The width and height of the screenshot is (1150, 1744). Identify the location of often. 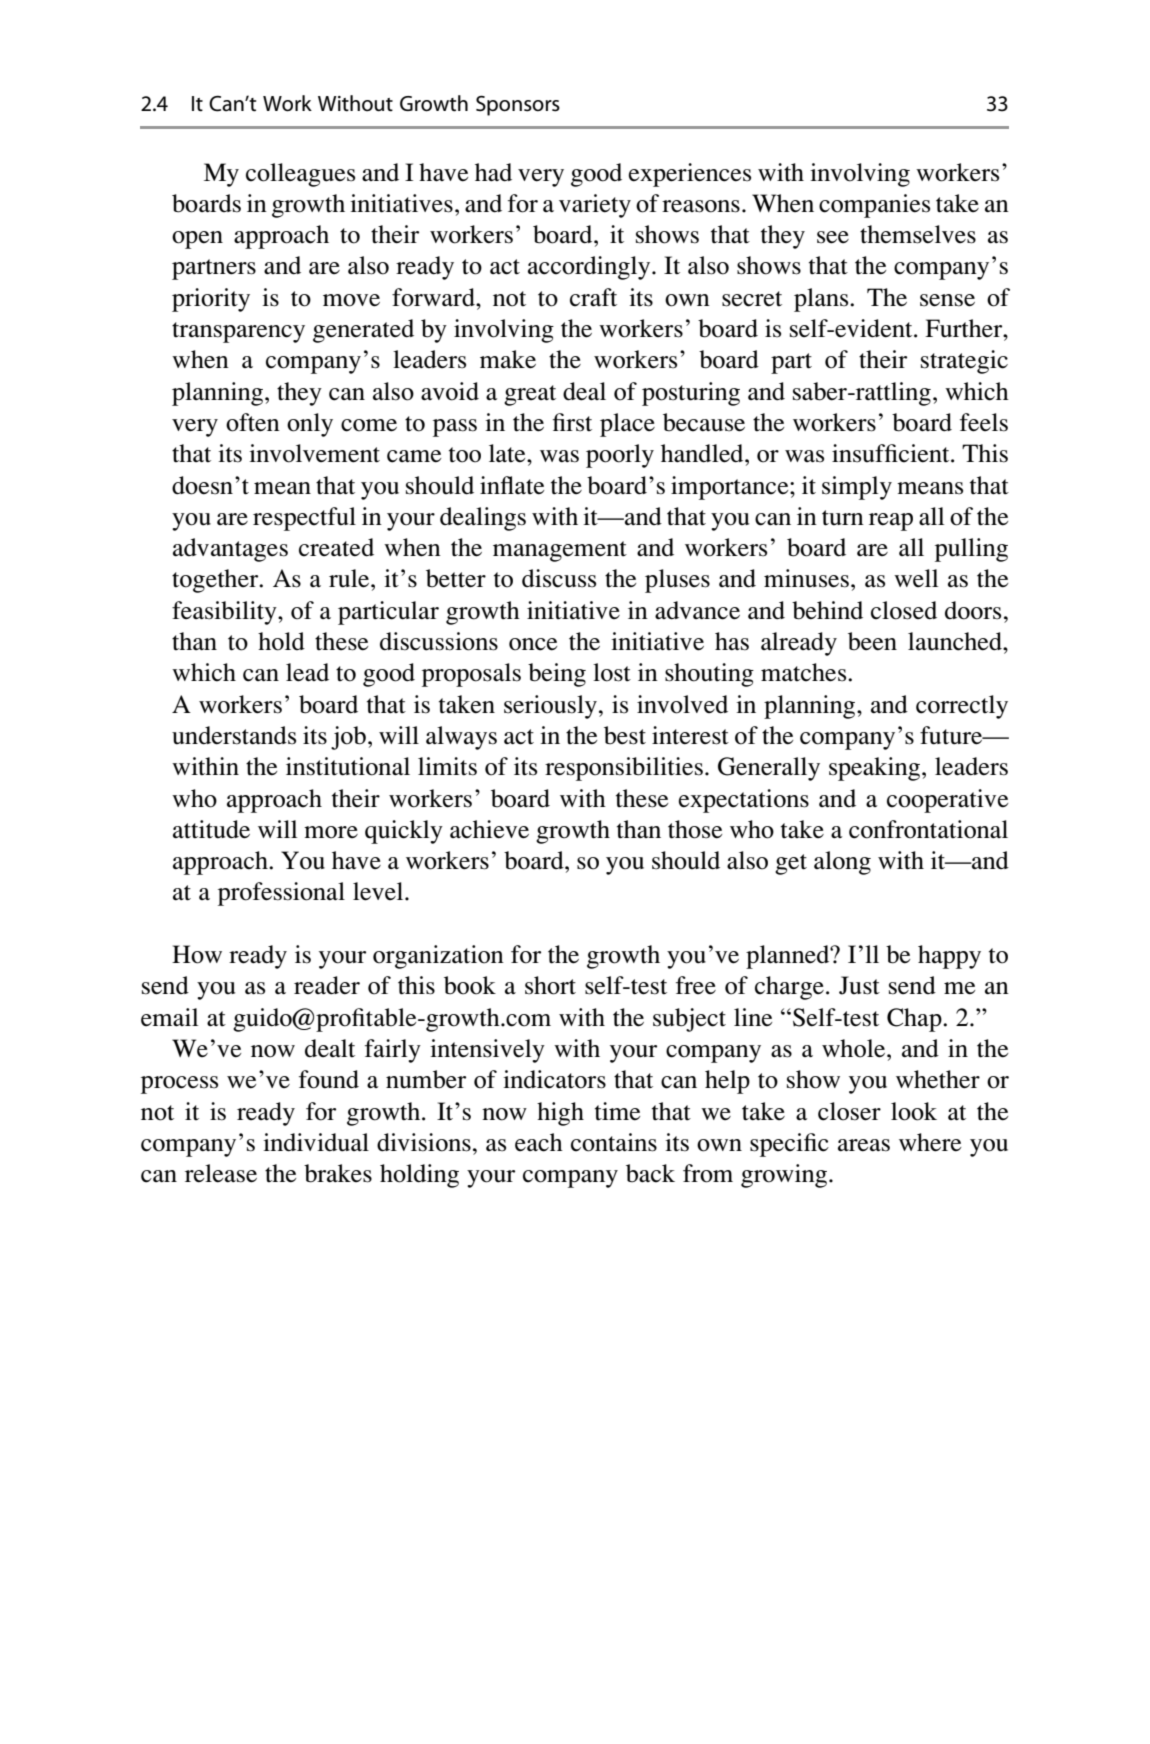
(253, 422).
